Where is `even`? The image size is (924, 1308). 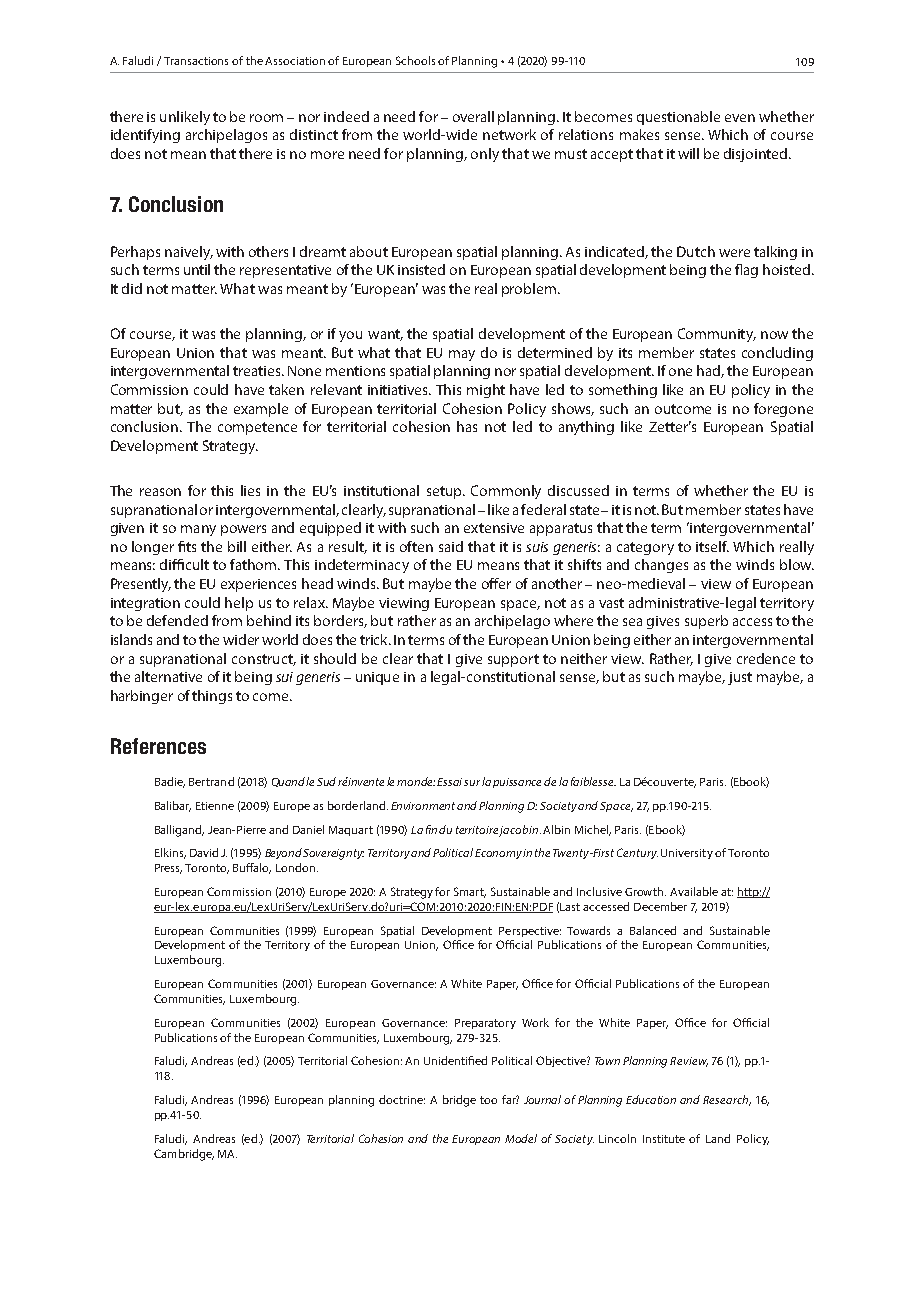 even is located at coordinates (740, 118).
